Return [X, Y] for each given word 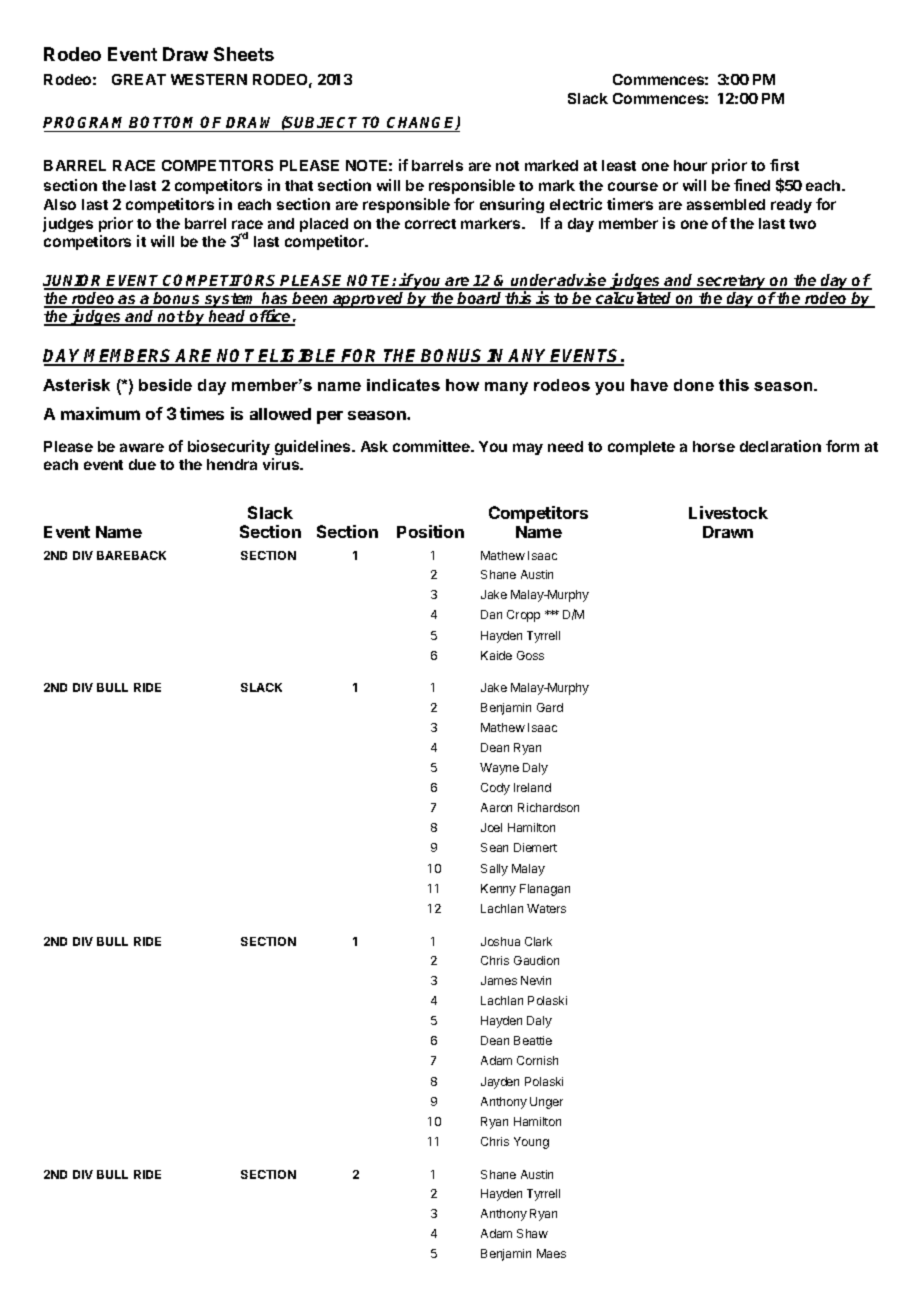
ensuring [512, 205]
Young [531, 1143]
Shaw [532, 1233]
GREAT [139, 79]
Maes [551, 1253]
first [784, 165]
